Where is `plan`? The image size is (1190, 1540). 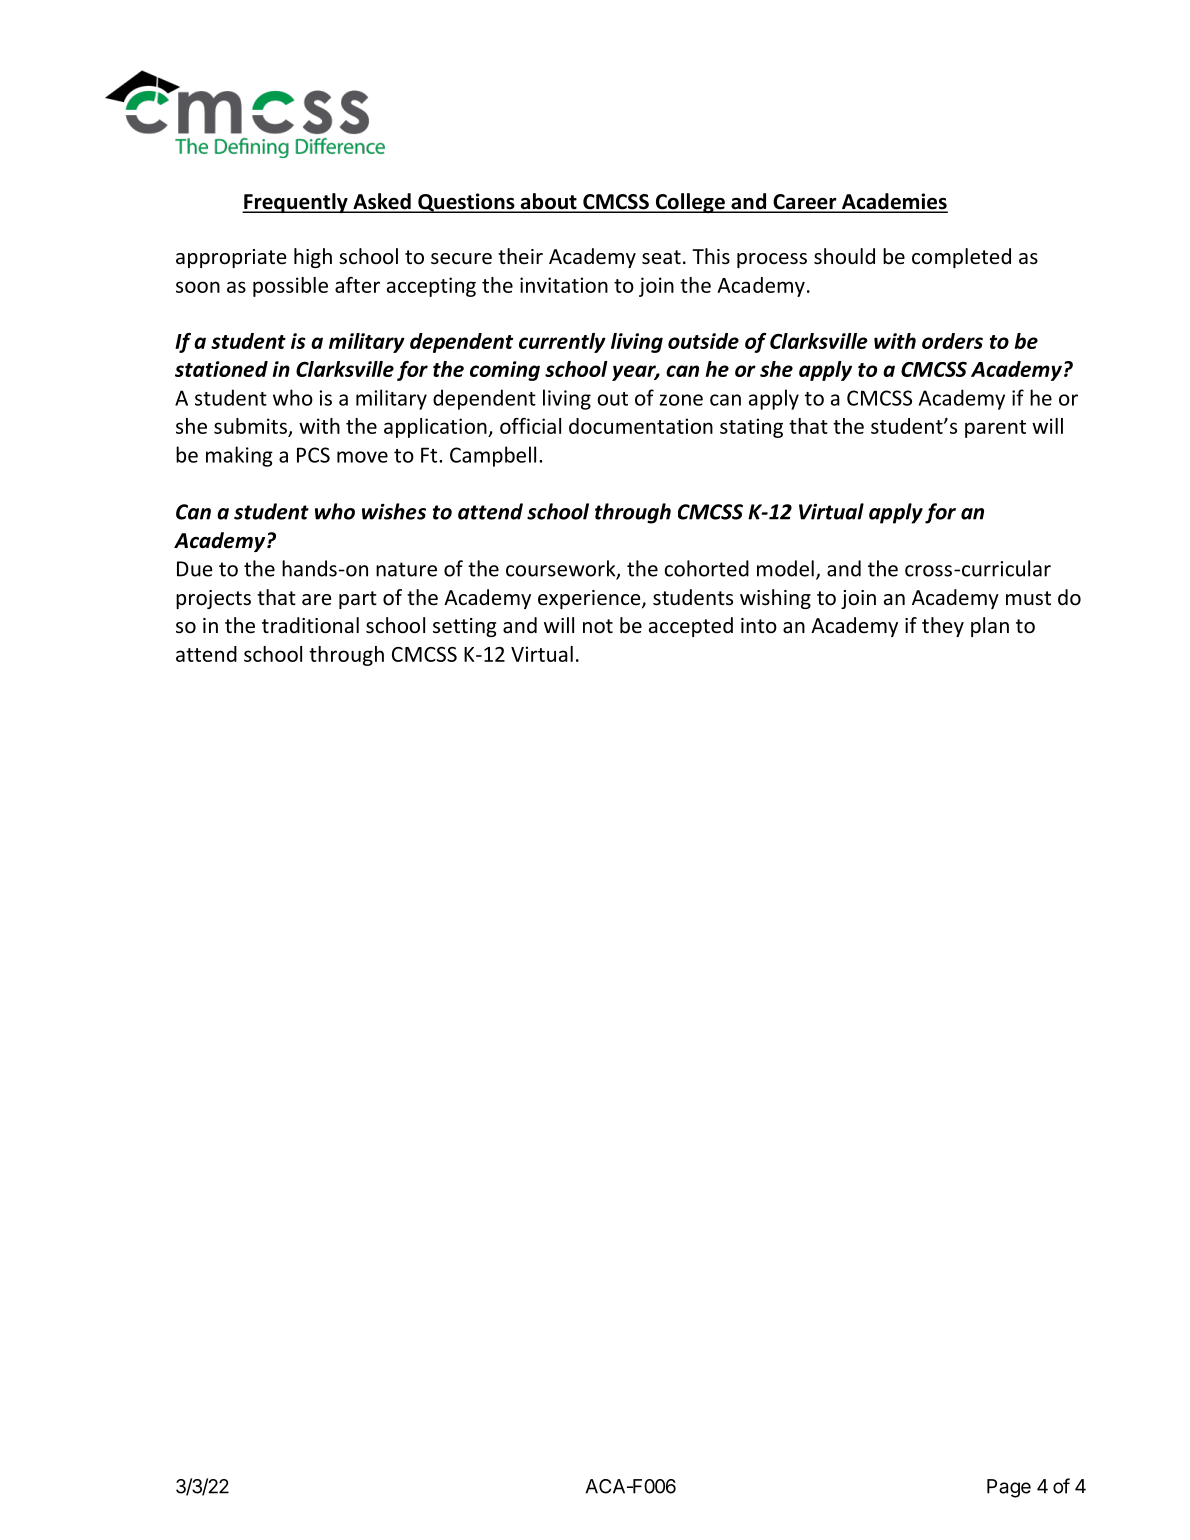
plan is located at coordinates (990, 627).
